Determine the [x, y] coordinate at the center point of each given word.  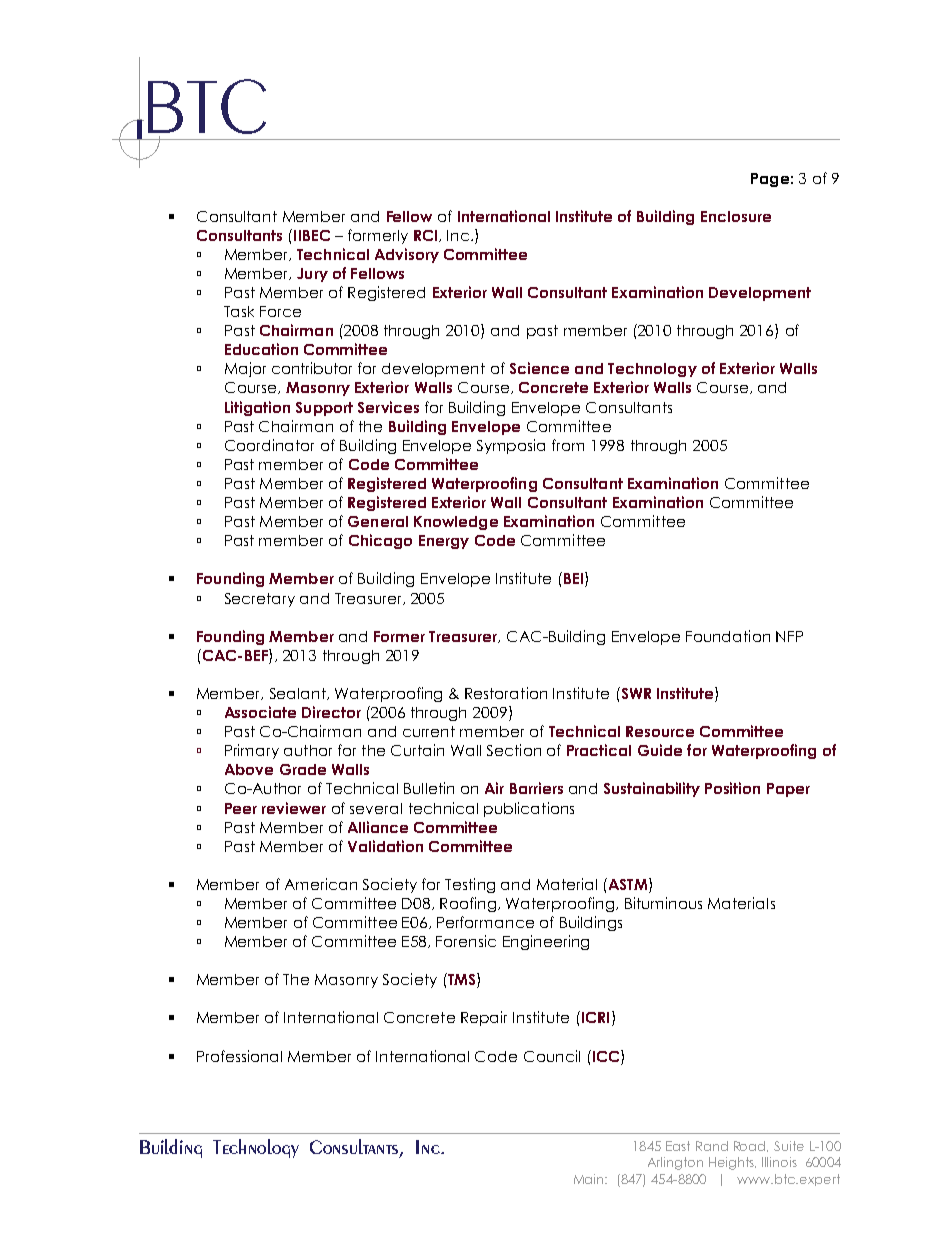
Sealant [299, 694]
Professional [239, 1056]
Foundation [728, 636]
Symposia [511, 446]
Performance [485, 922]
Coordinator [269, 445]
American [321, 884]
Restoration [506, 693]
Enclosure [736, 216]
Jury [312, 275]
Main [590, 1179]
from [568, 445]
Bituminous [663, 903]
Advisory [407, 255]
